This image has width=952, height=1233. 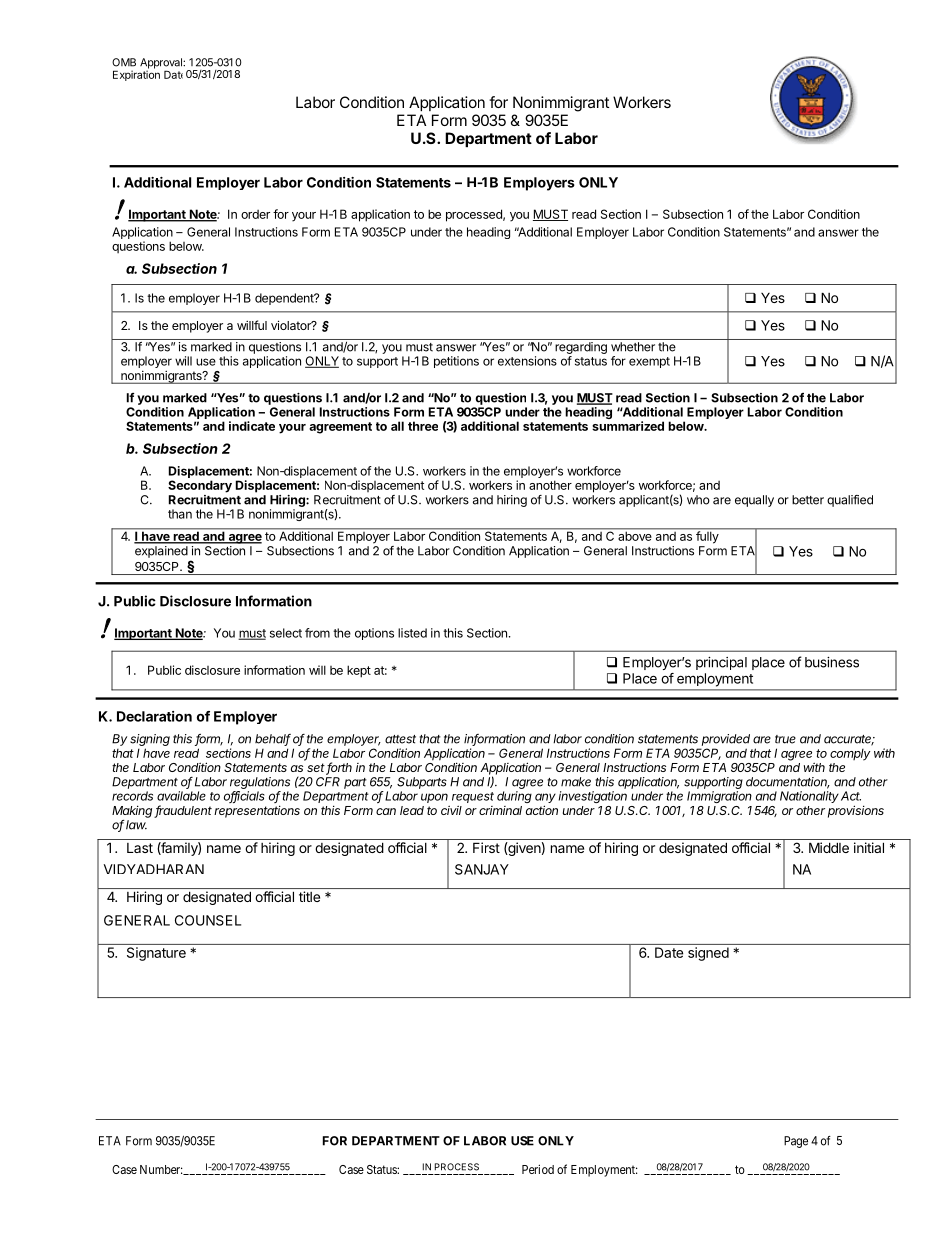 I want to click on Signature, so click(x=156, y=954).
